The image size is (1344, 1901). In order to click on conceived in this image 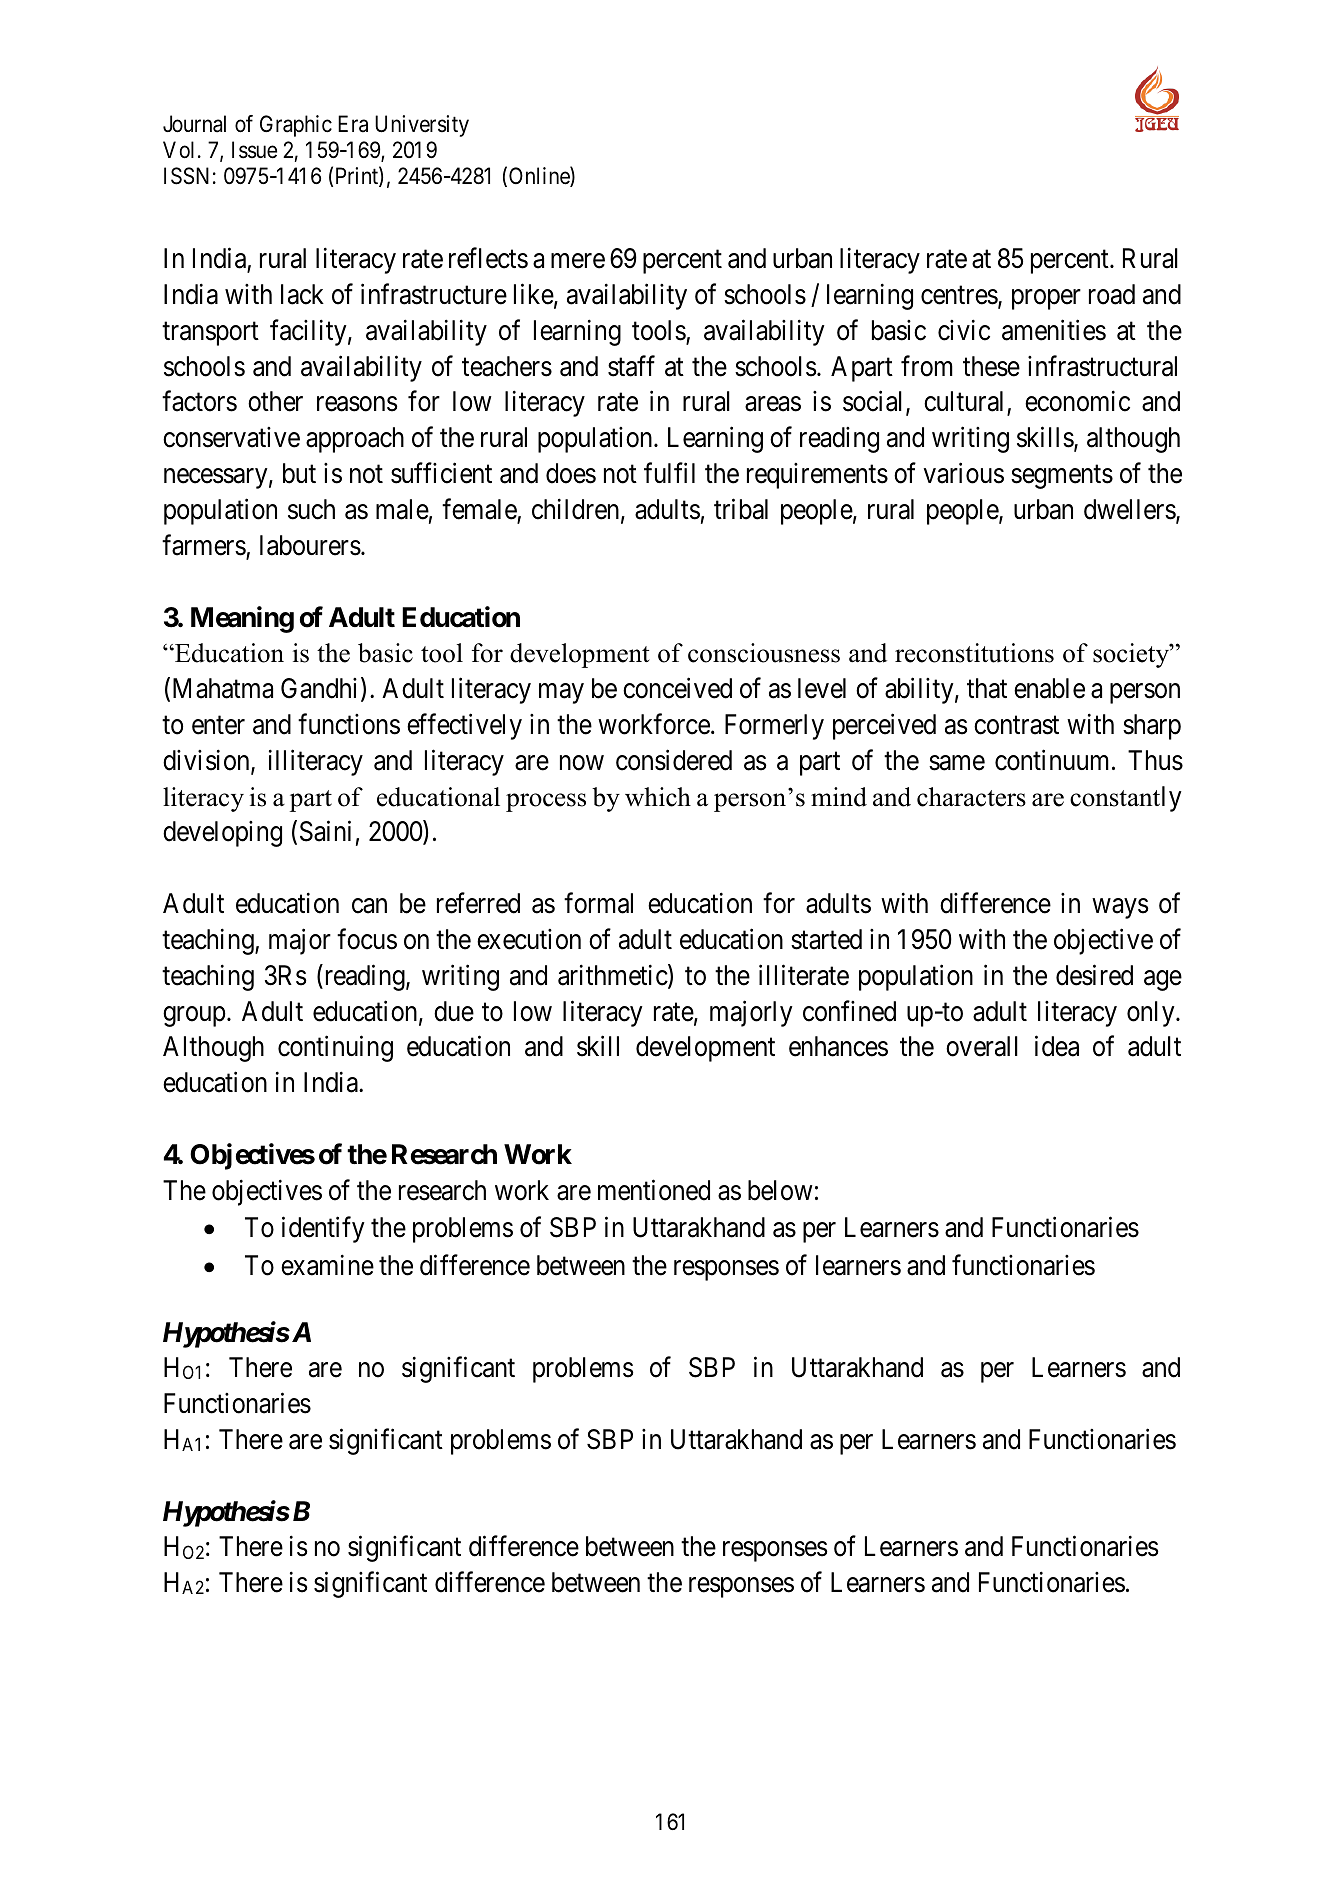, I will do `click(677, 688)`.
